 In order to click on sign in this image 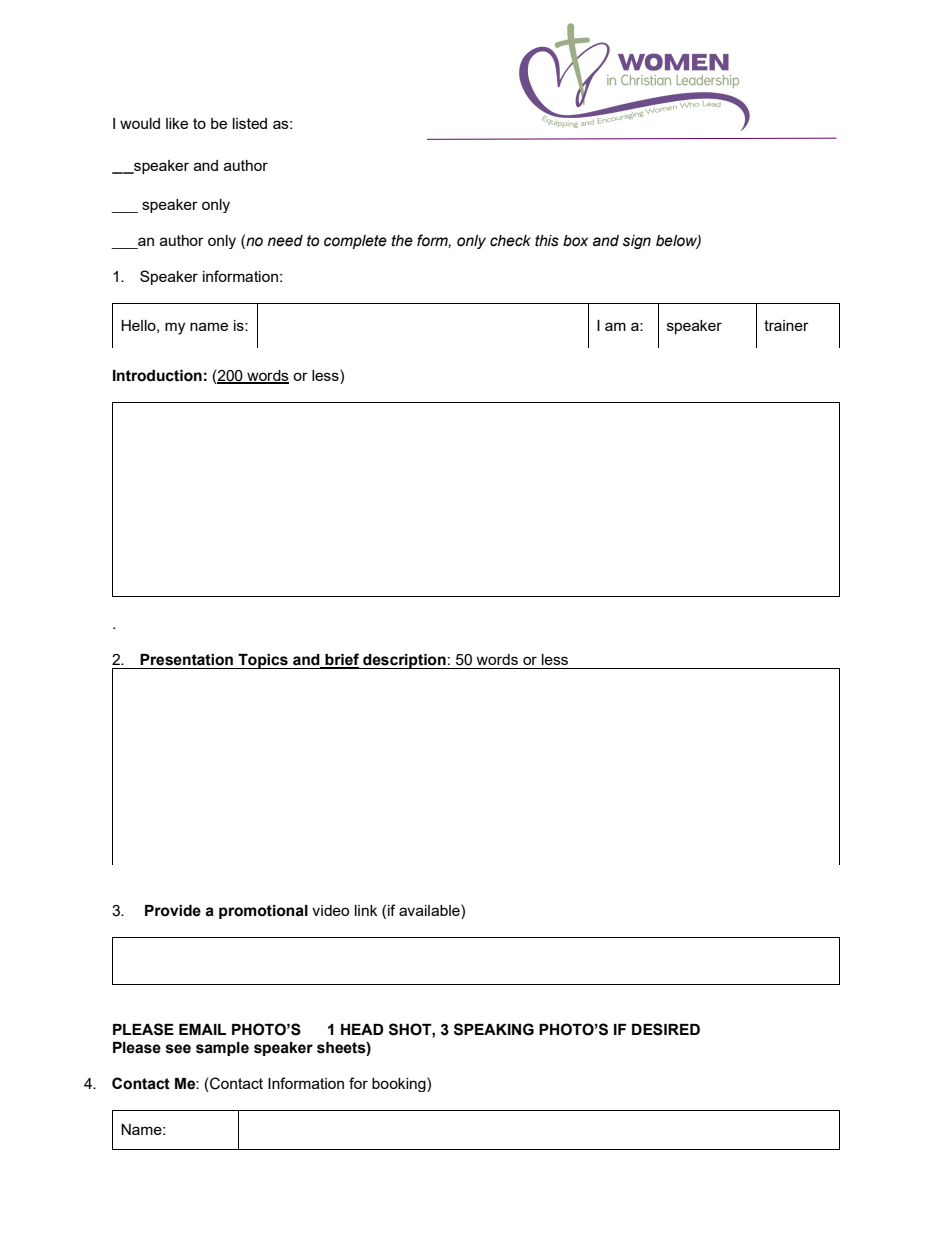, I will do `click(637, 242)`.
